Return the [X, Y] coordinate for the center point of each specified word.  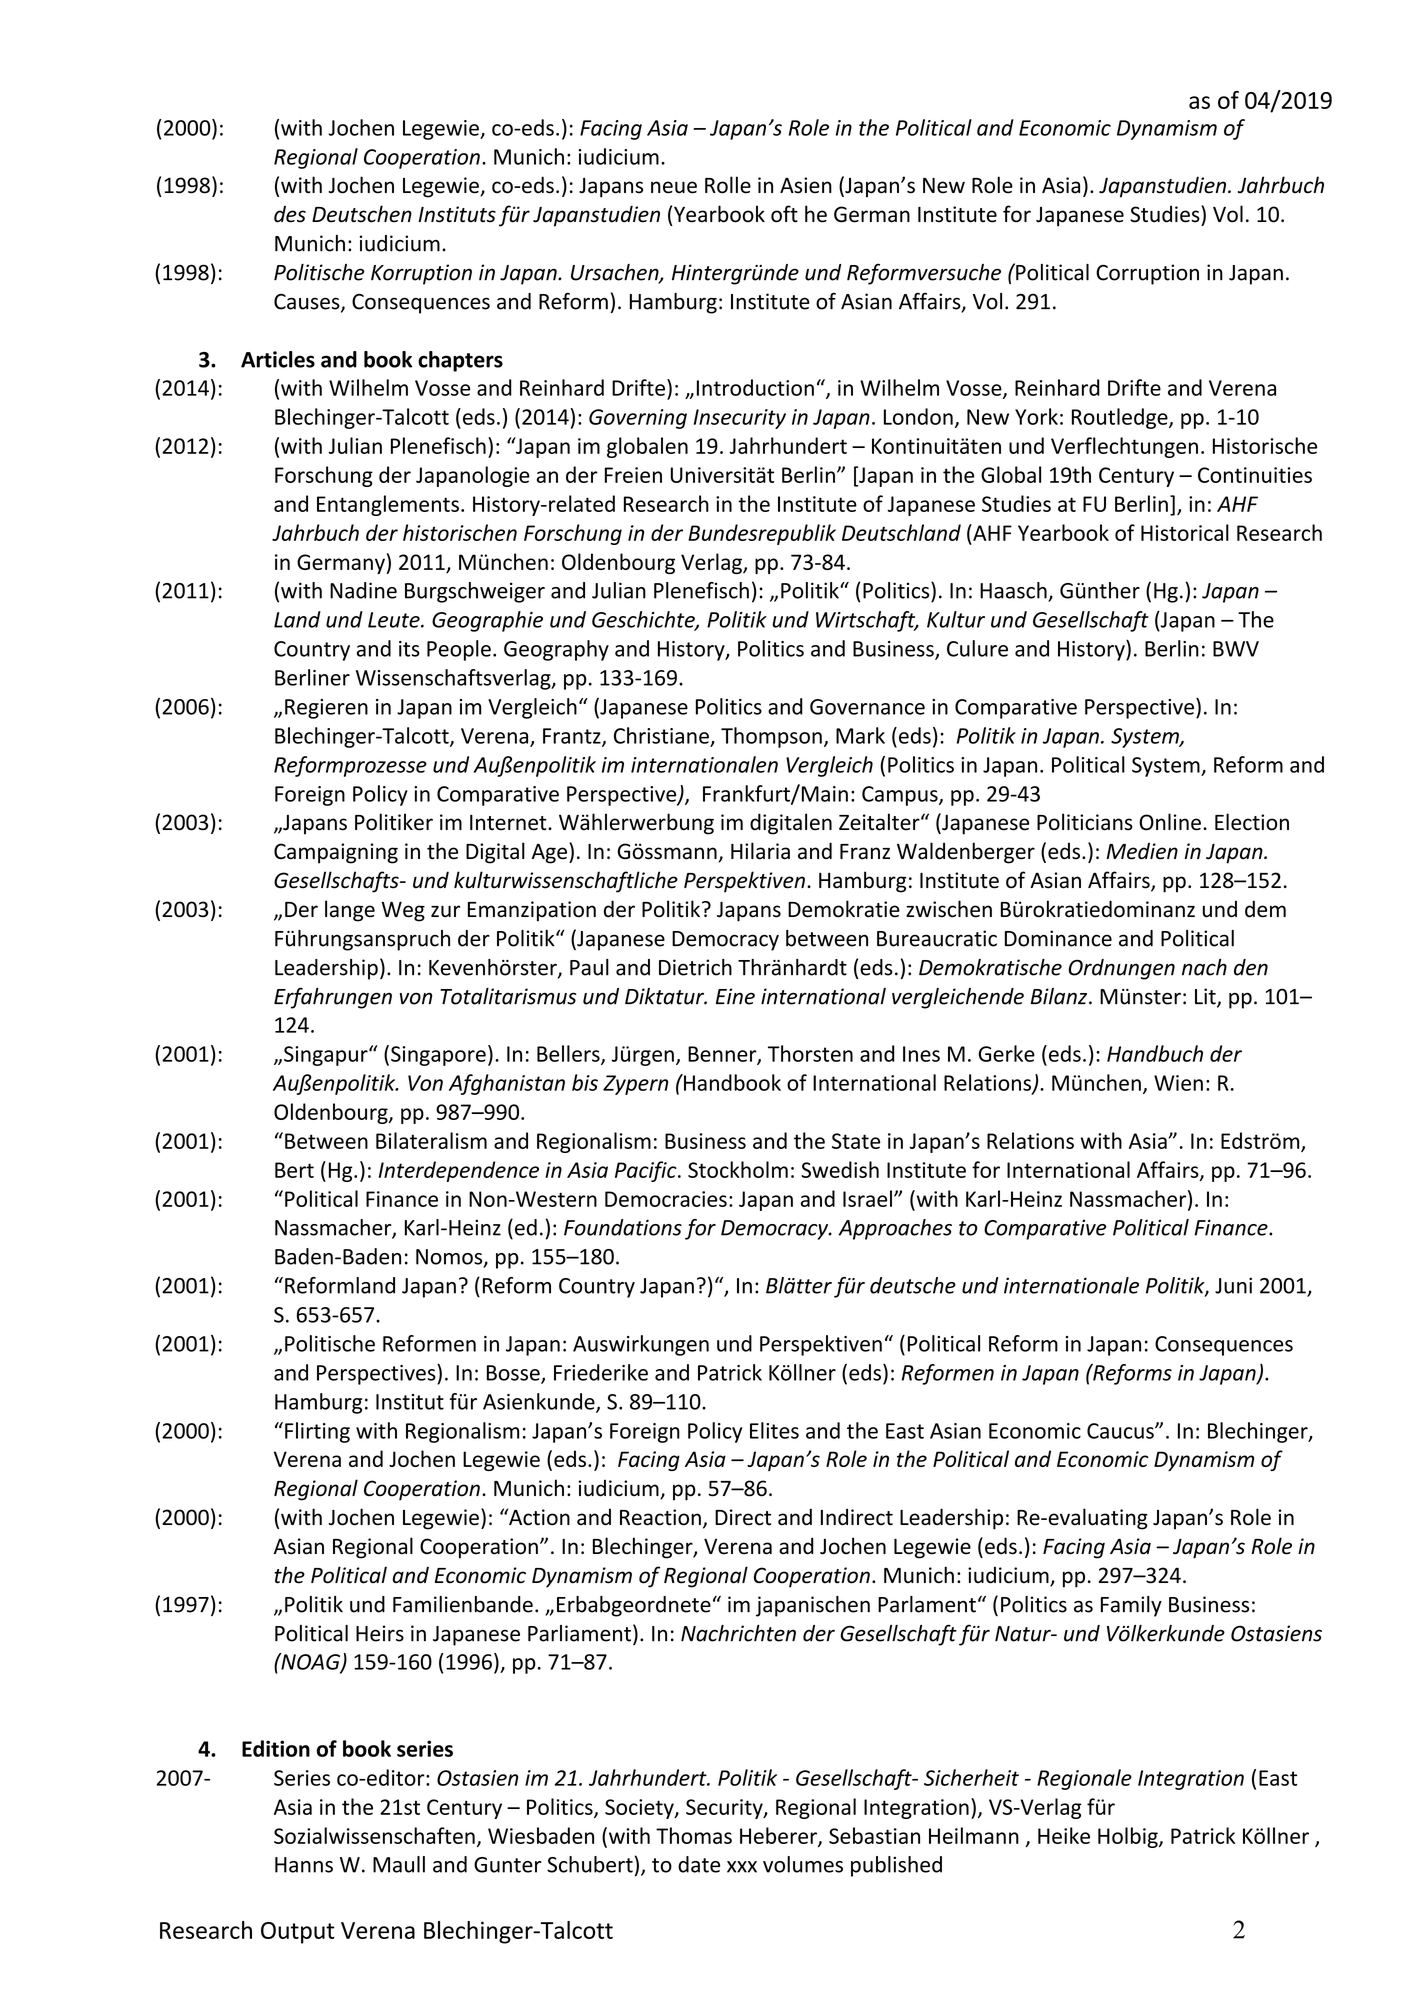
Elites [774, 1430]
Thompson [771, 737]
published [896, 1866]
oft [784, 214]
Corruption [1147, 274]
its [409, 649]
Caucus [1121, 1431]
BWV [1236, 649]
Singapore [438, 1056]
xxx [742, 1867]
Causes [308, 303]
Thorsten [810, 1053]
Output [298, 1933]
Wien [1178, 1083]
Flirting [317, 1432]
